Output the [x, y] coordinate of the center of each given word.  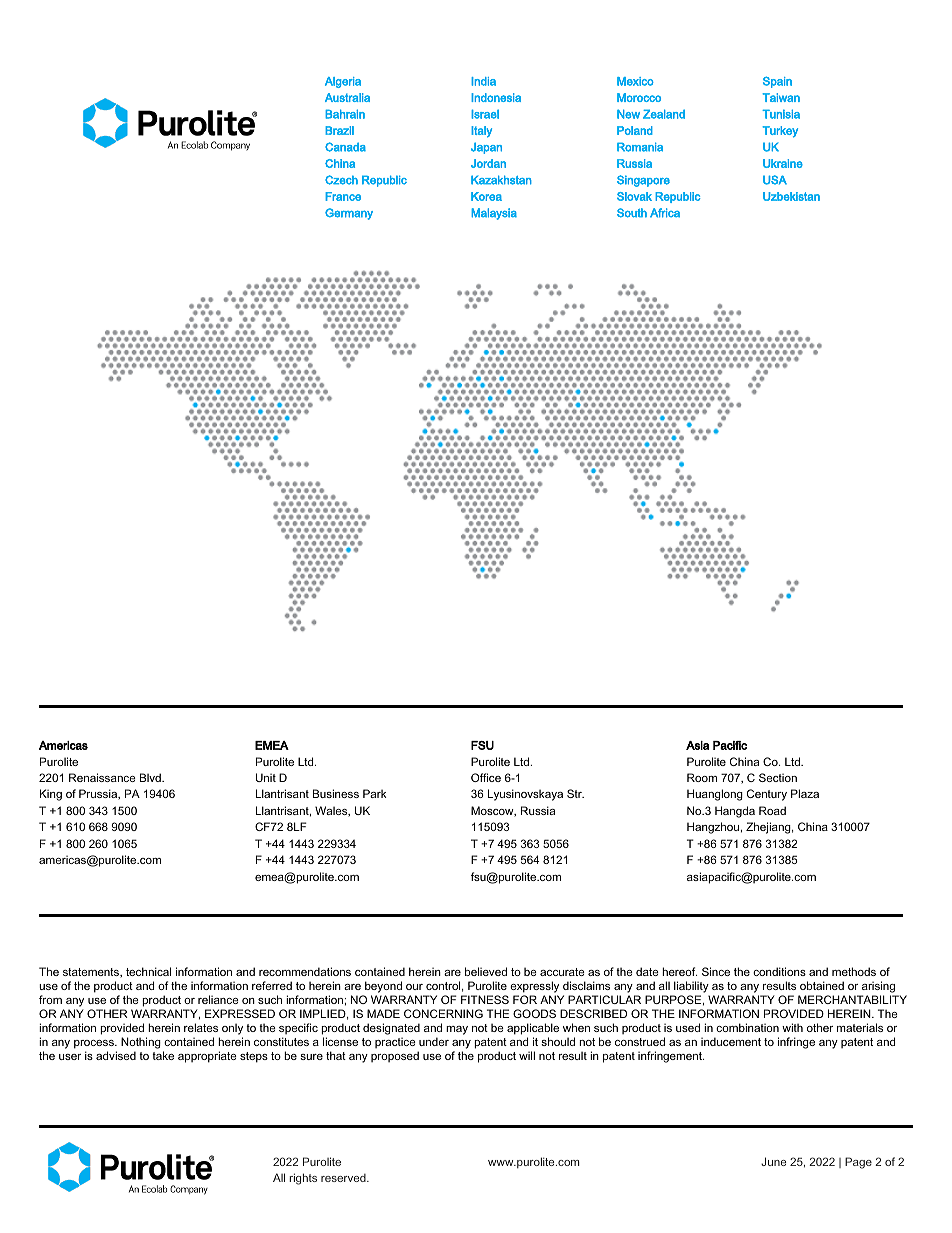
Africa [665, 213]
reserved [344, 1178]
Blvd [151, 777]
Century [767, 795]
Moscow [493, 811]
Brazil [339, 130]
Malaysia [494, 214]
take [163, 1055]
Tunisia [781, 114]
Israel [485, 114]
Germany [349, 214]
